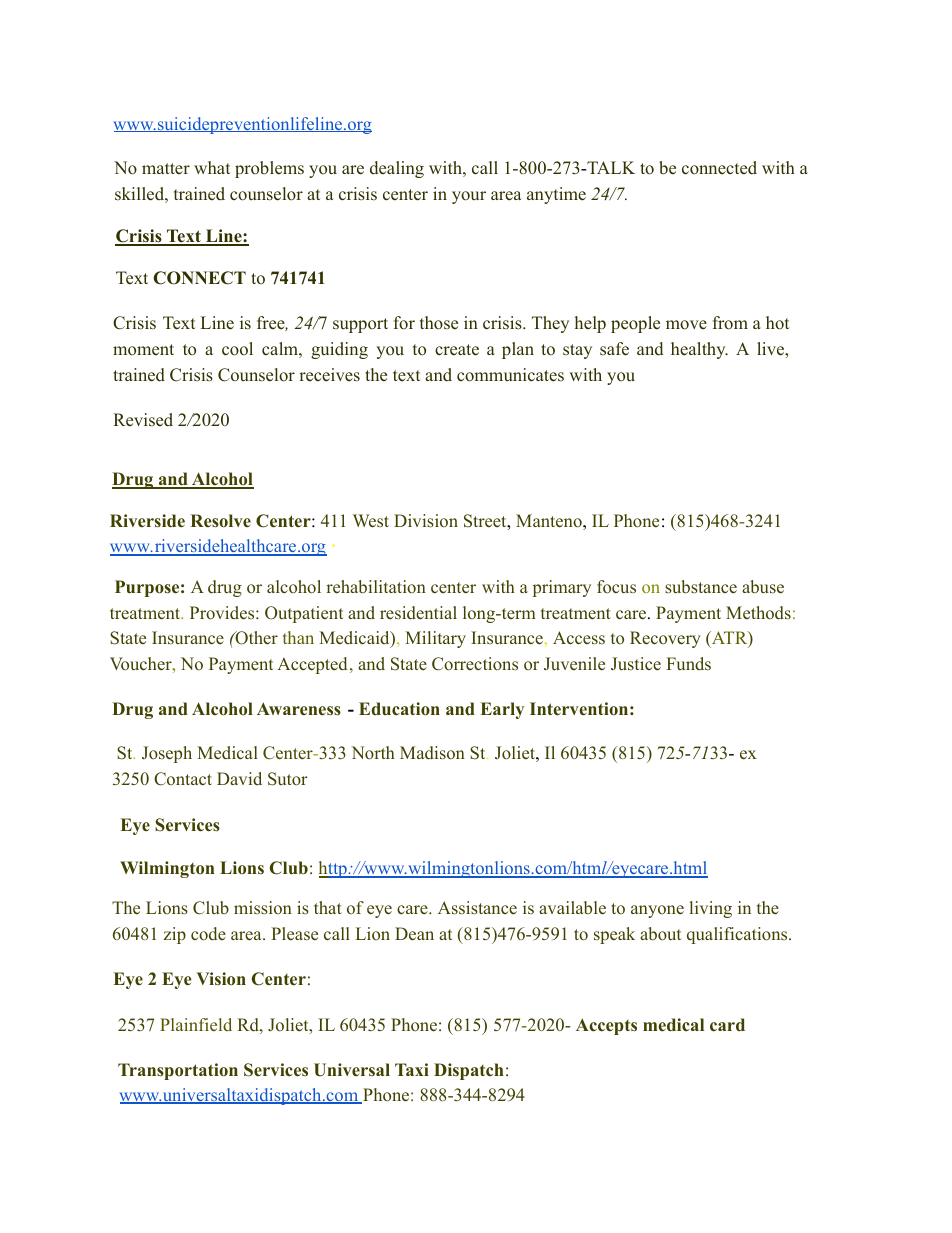 The width and height of the screenshot is (952, 1233). I want to click on card, so click(727, 1025).
